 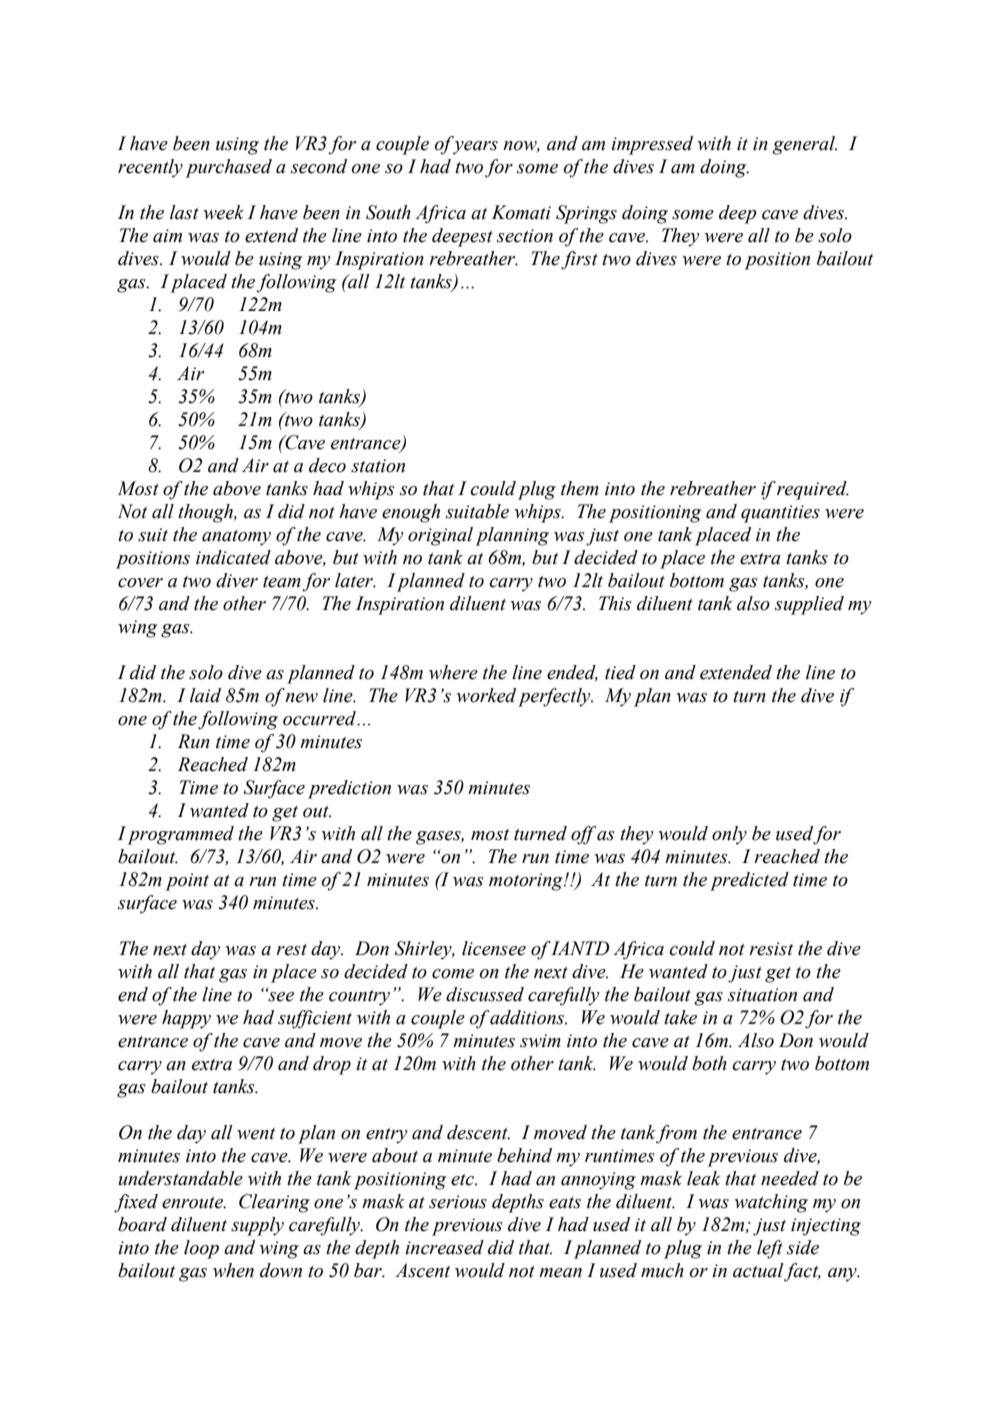 What do you see at coordinates (229, 168) in the page?
I see `purchased` at bounding box center [229, 168].
